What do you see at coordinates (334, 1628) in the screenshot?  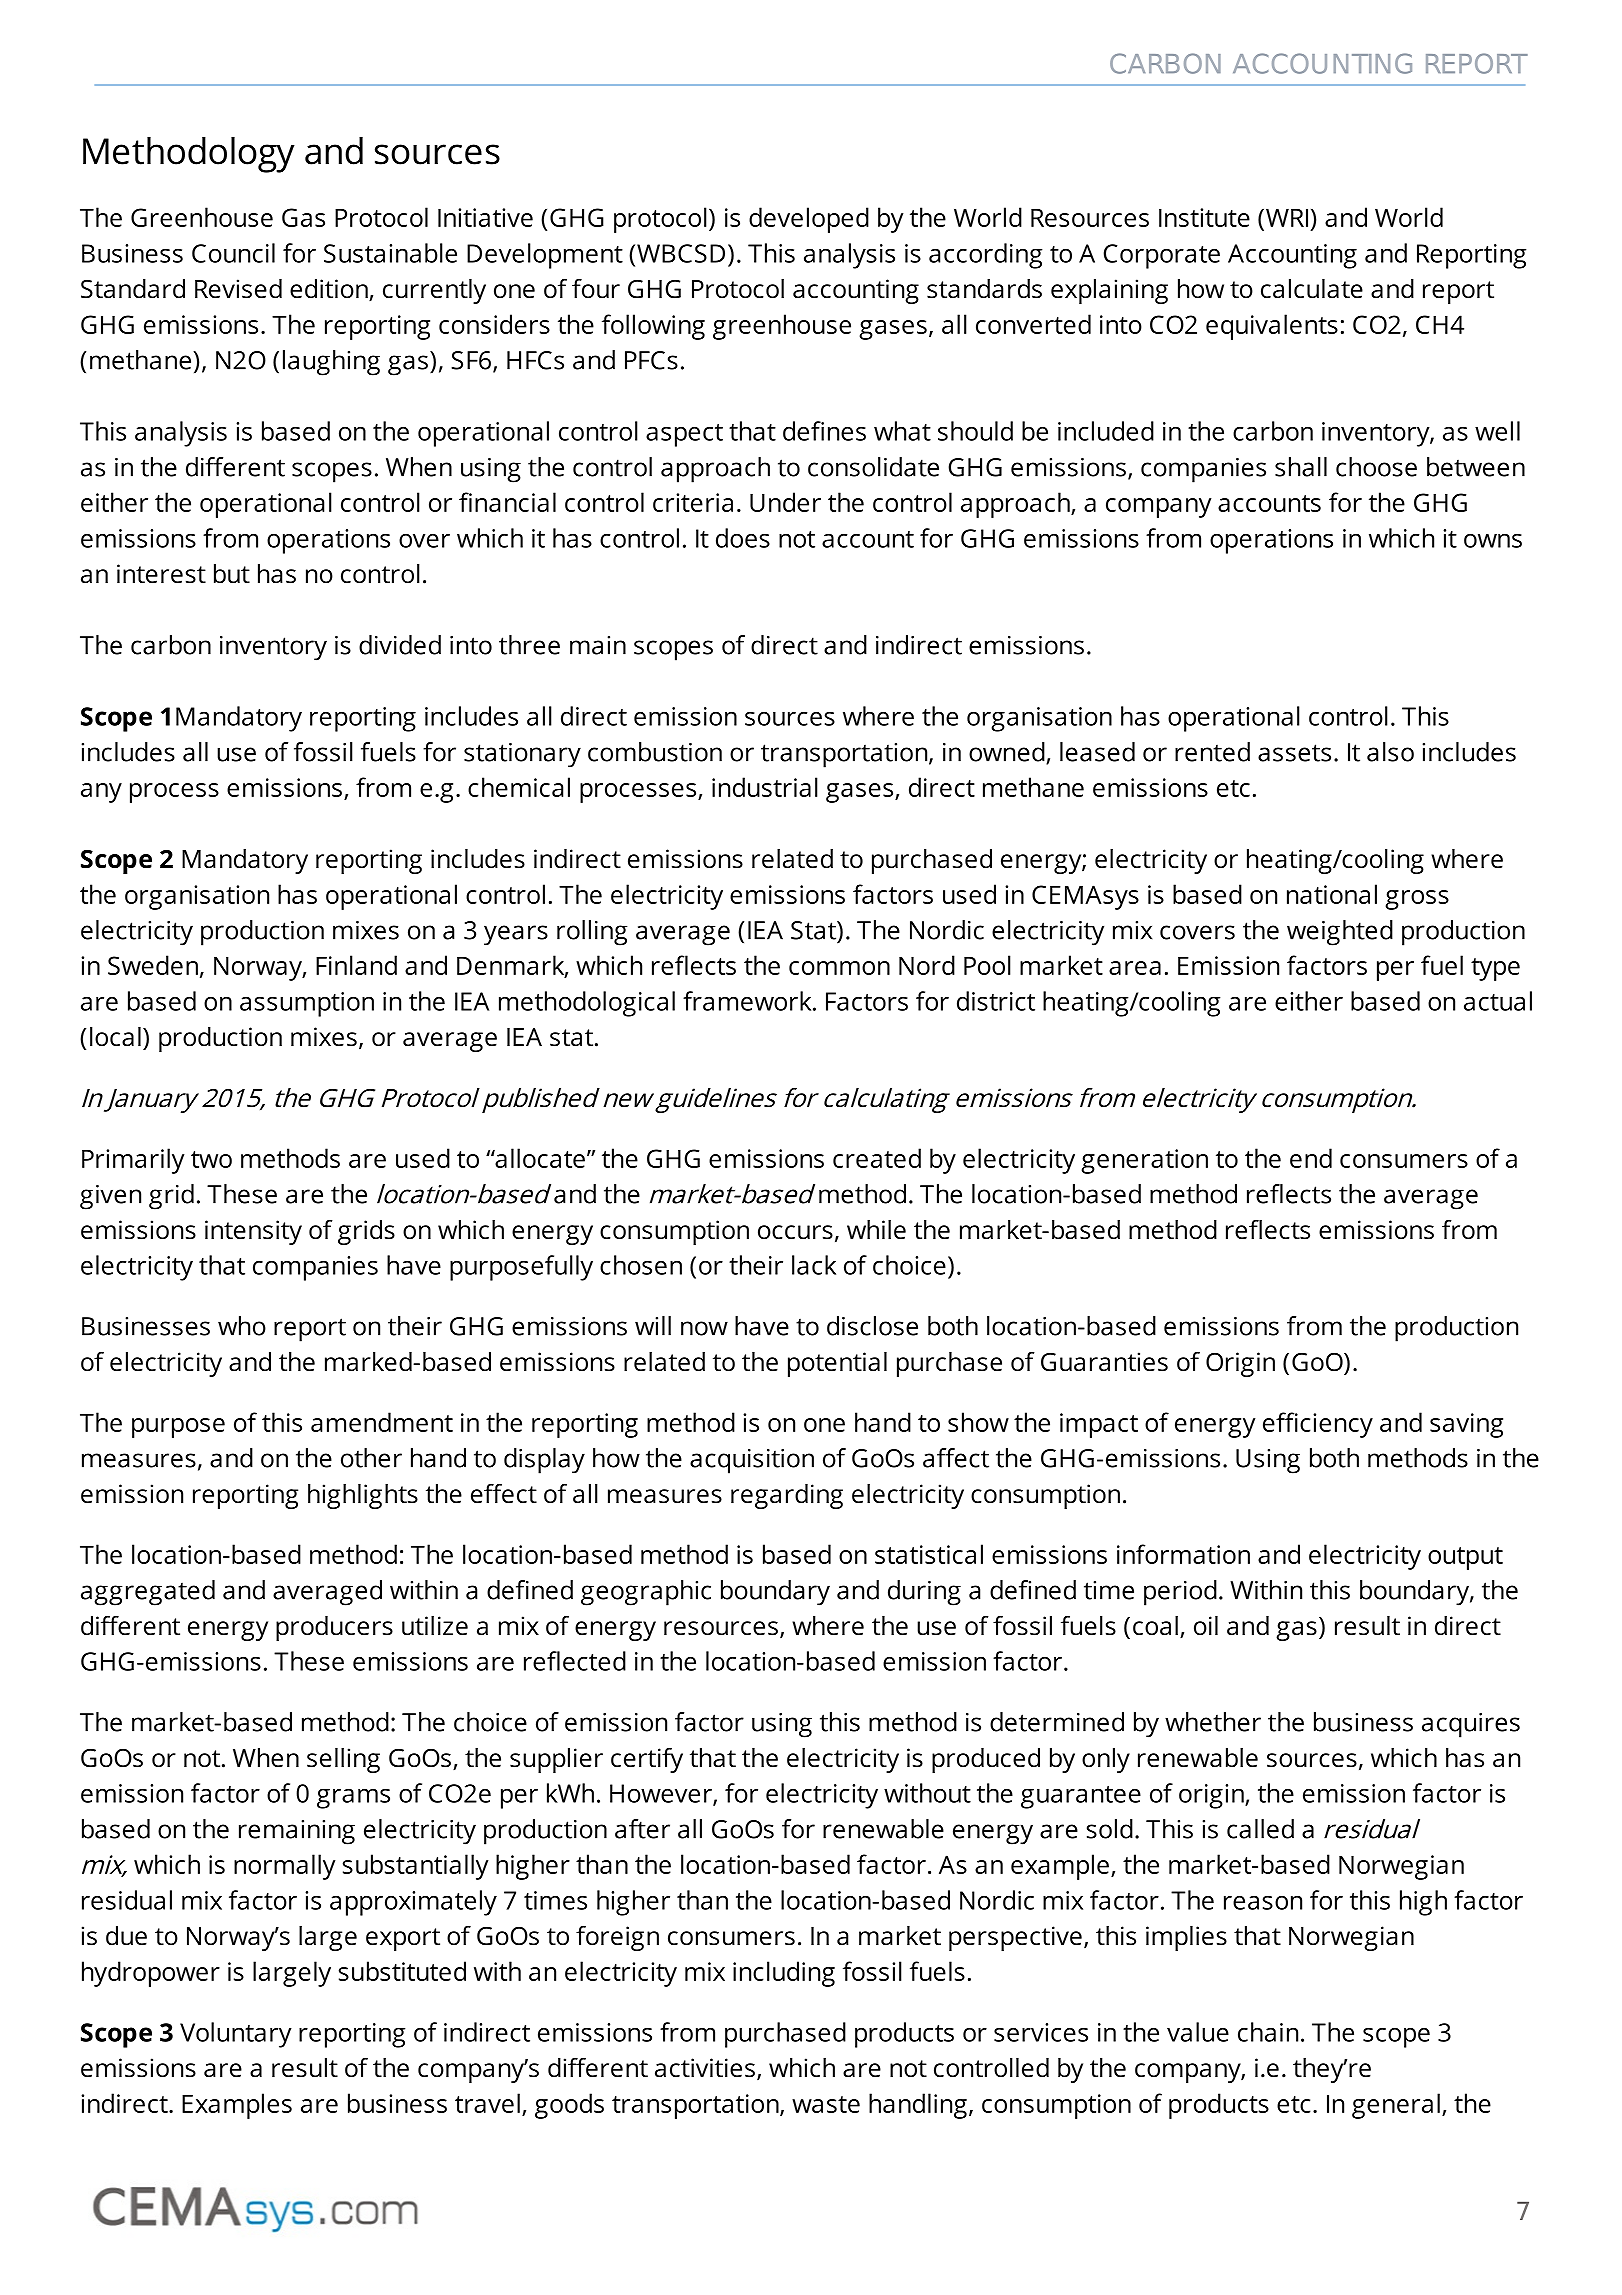 I see `producers` at bounding box center [334, 1628].
